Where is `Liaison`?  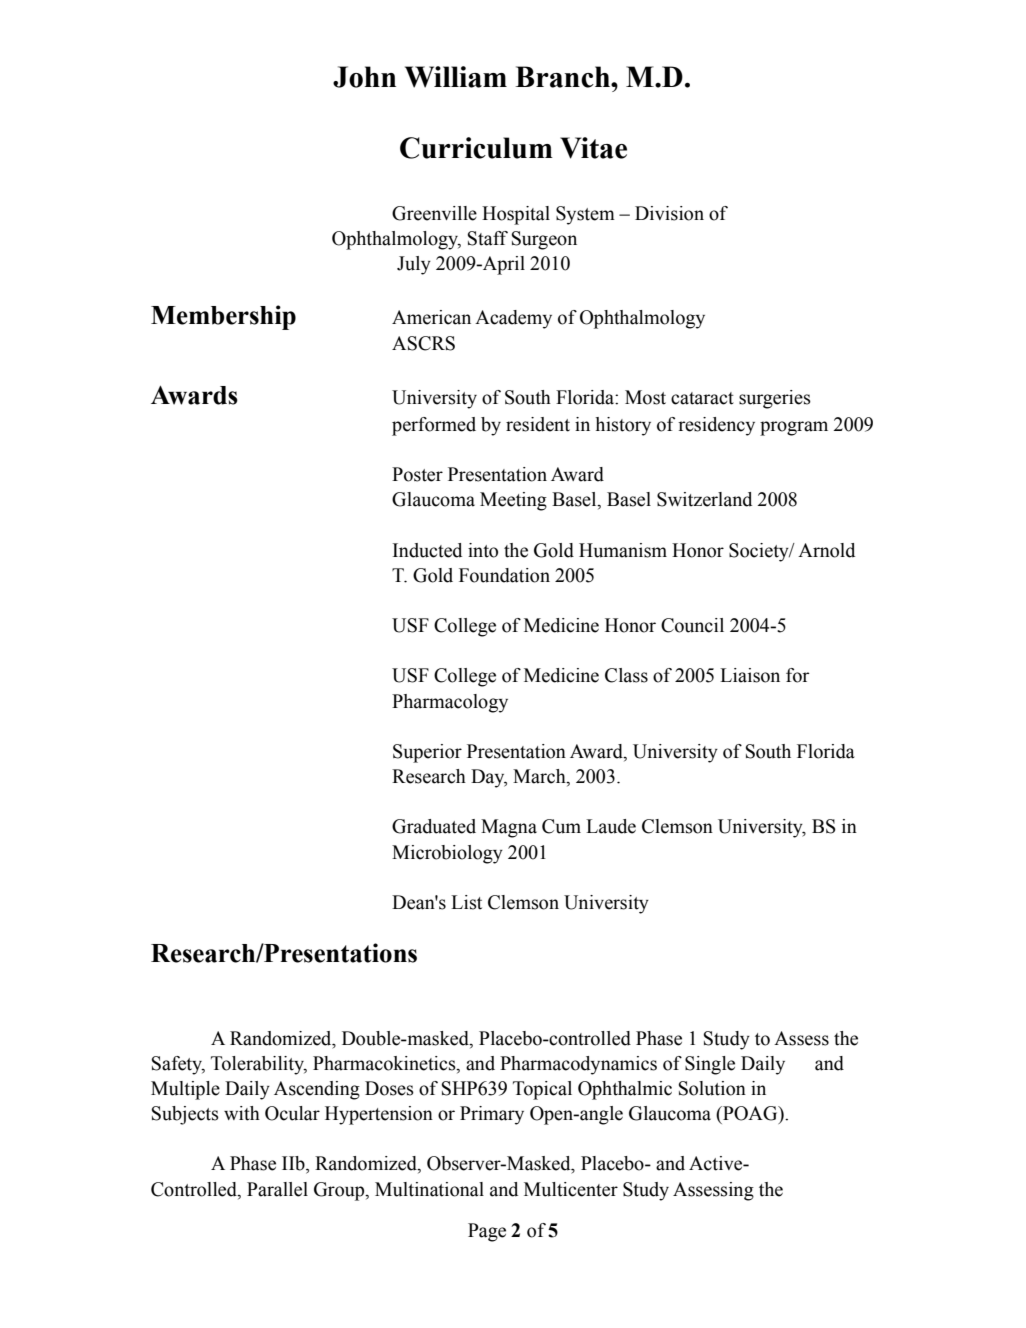 Liaison is located at coordinates (750, 675).
